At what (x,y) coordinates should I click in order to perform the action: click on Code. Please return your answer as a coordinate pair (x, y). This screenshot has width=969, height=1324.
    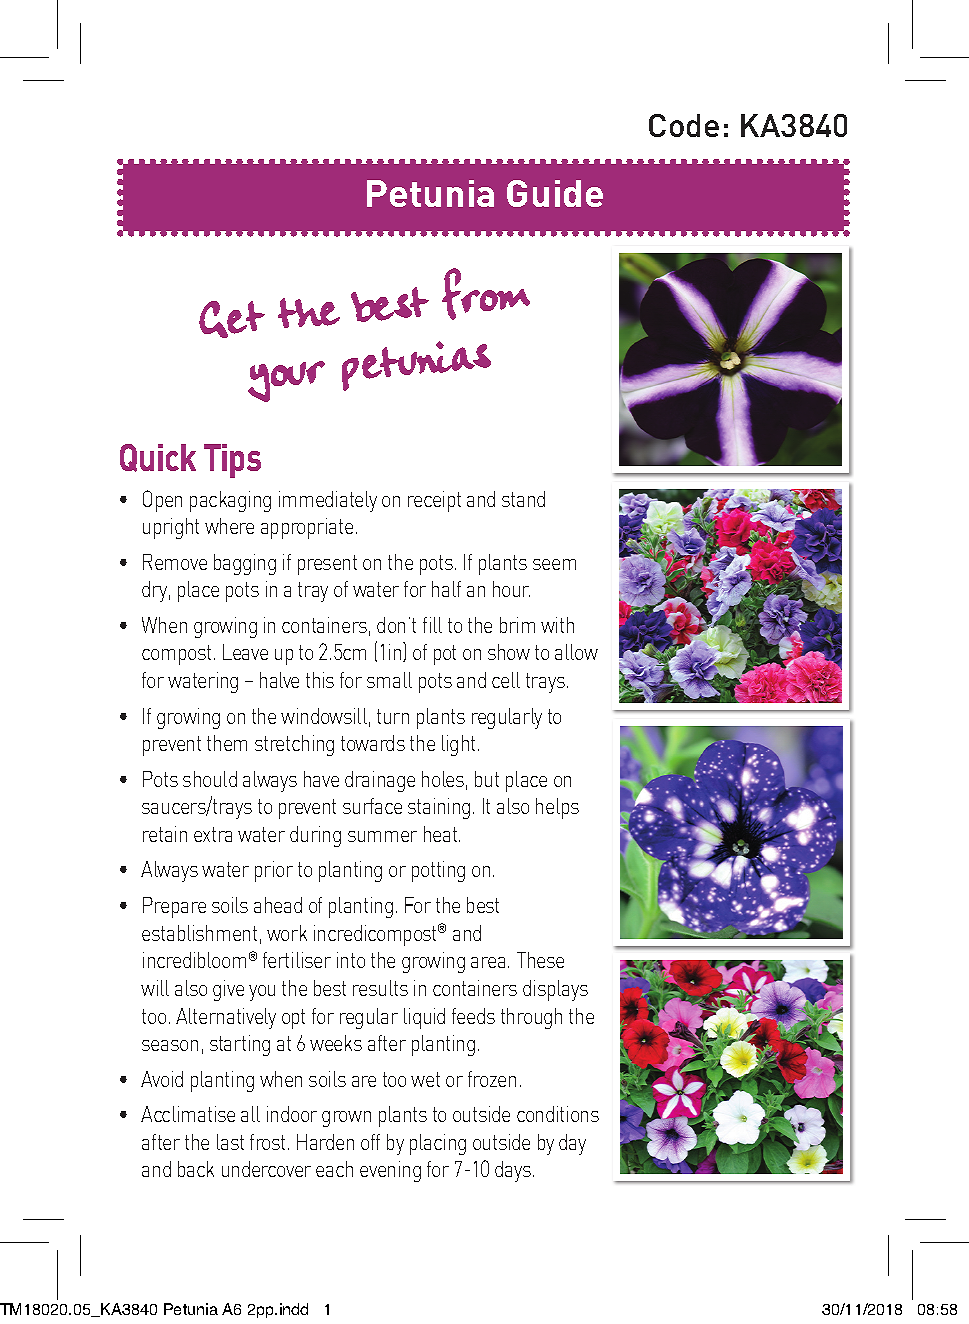
    Looking at the image, I should click on (684, 125).
